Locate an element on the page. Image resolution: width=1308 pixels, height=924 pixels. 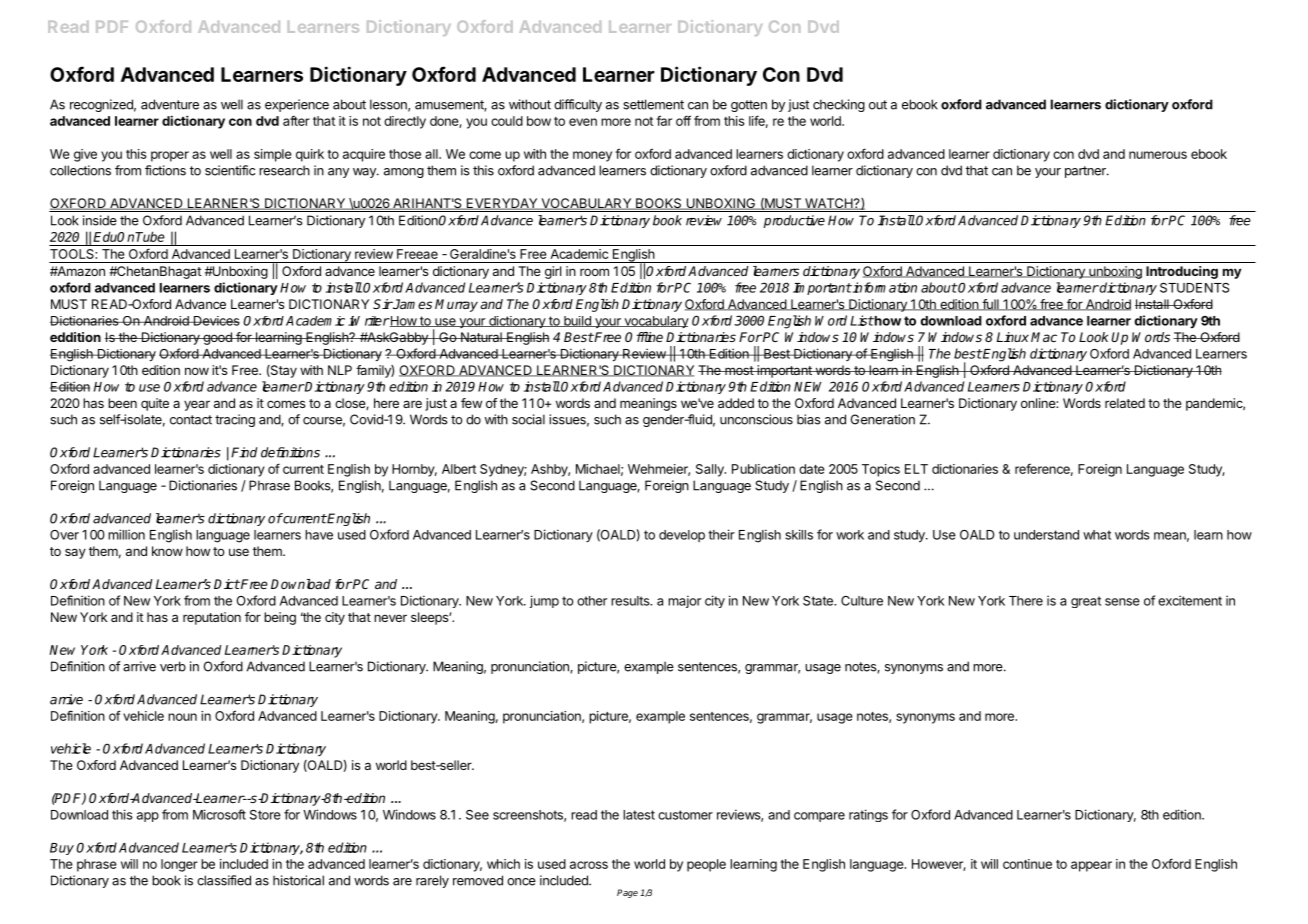
across is located at coordinates (589, 865).
